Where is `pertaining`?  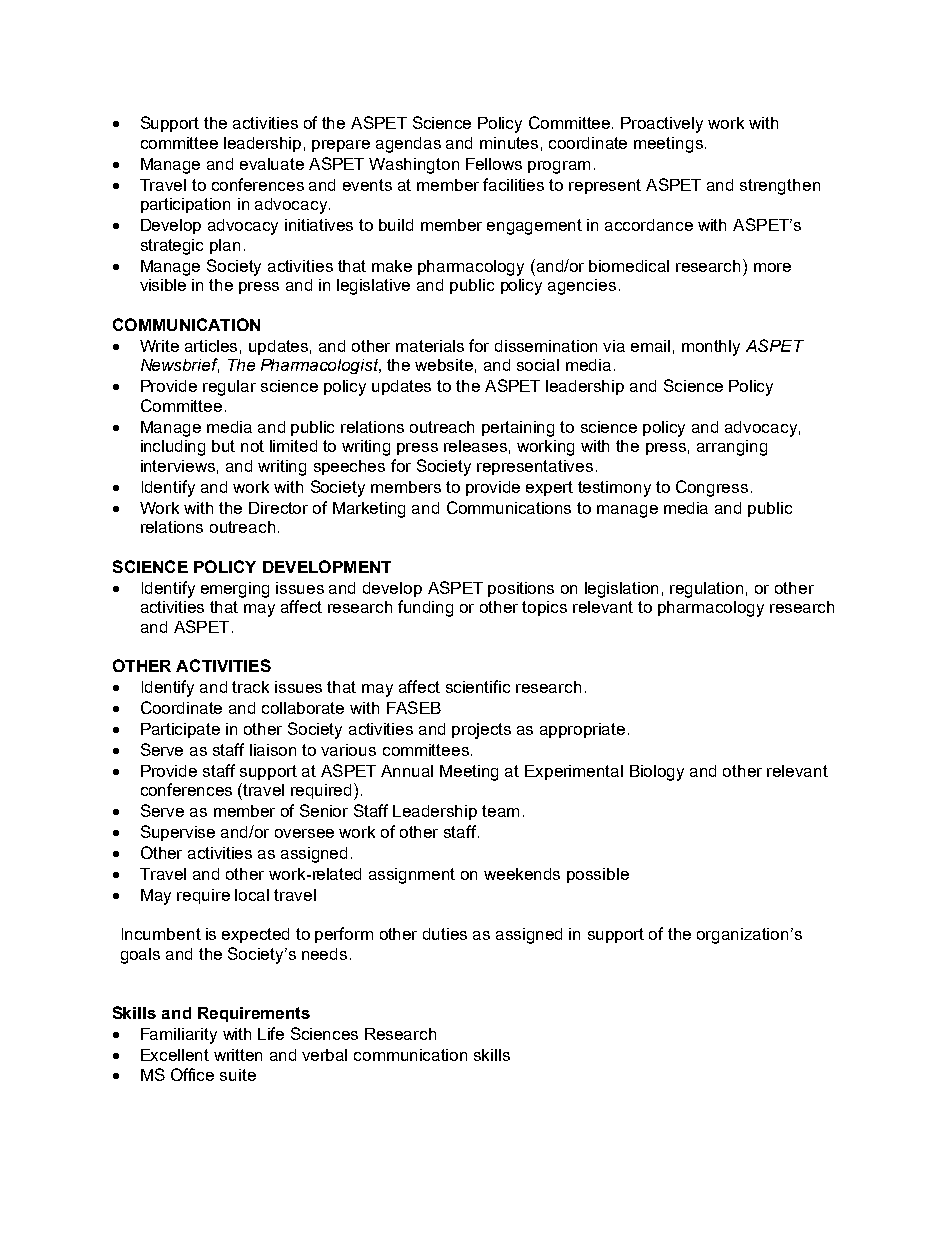
pertaining is located at coordinates (518, 429).
